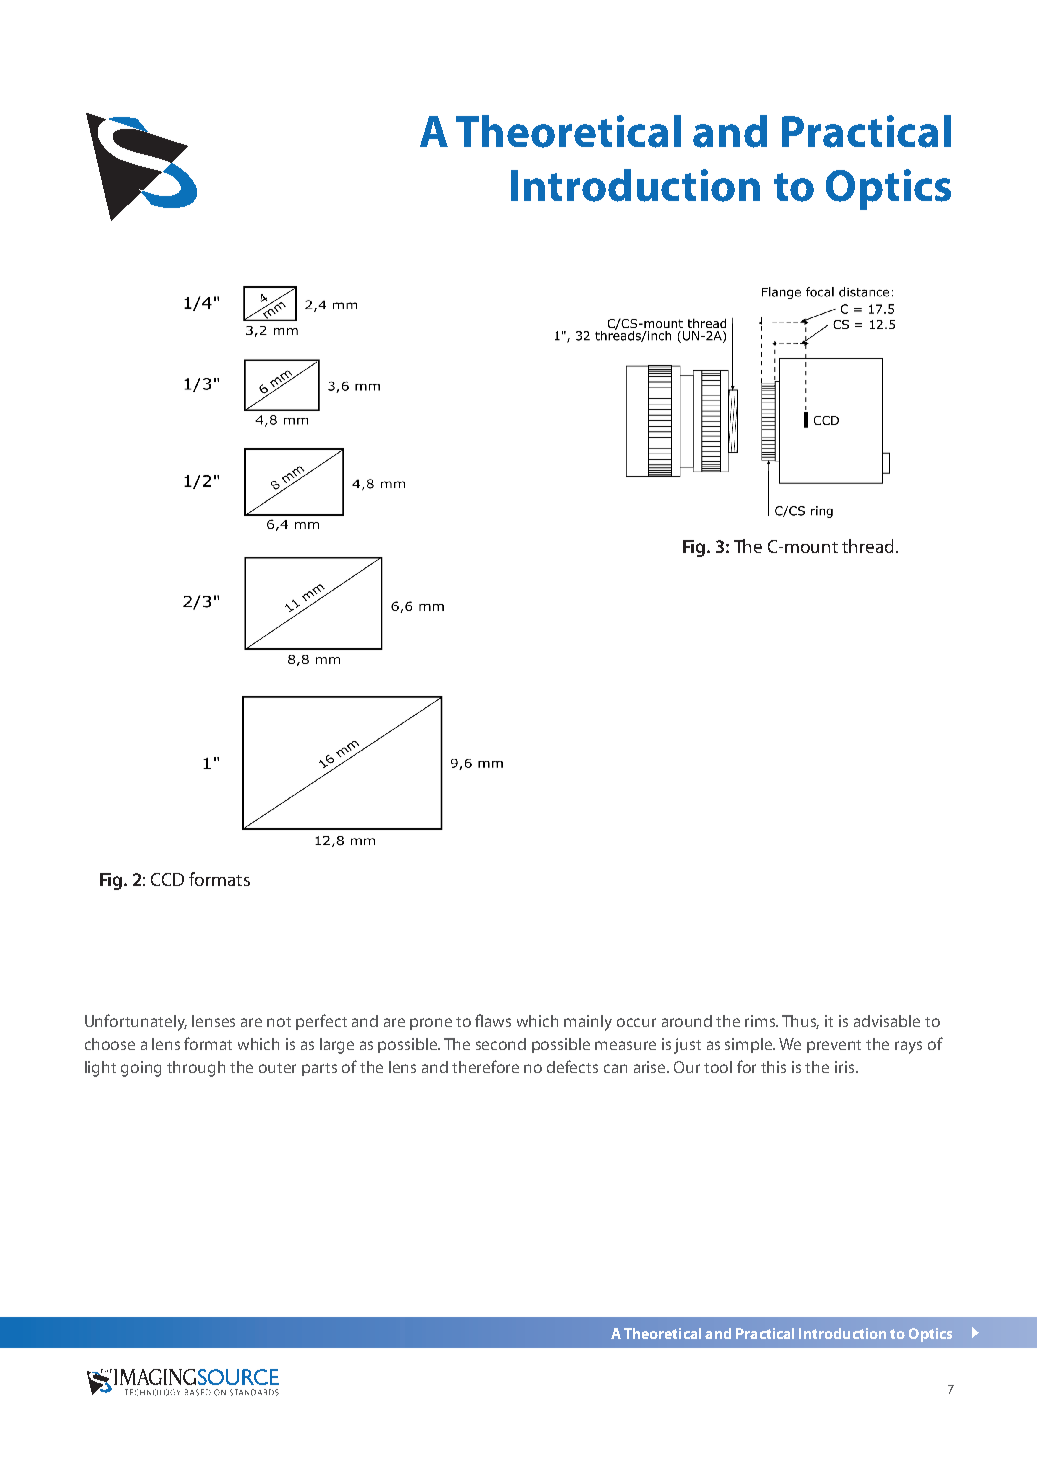 This screenshot has height=1467, width=1037. I want to click on Thus, so click(800, 1022).
